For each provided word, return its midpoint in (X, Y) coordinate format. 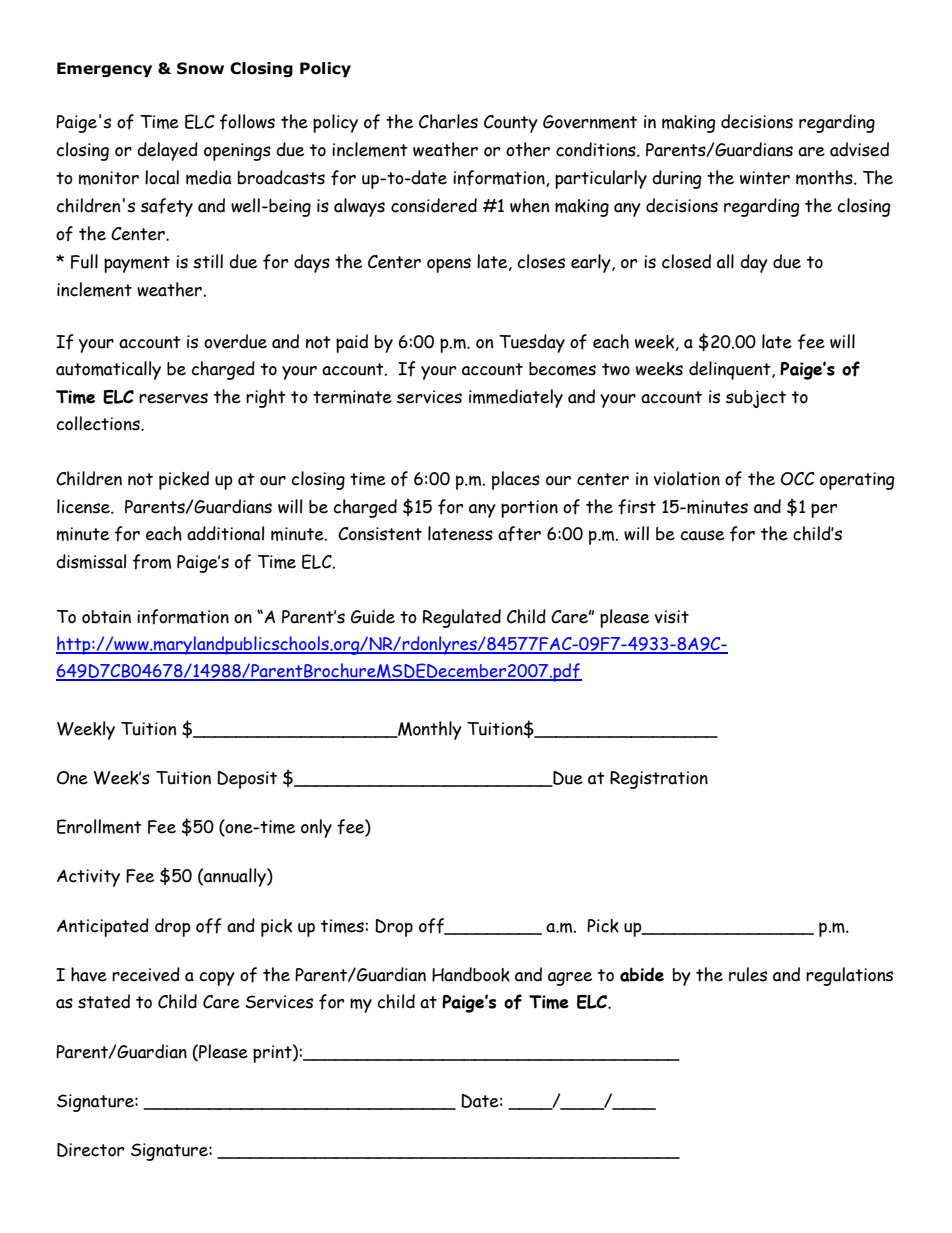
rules (748, 974)
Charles (448, 121)
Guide (373, 616)
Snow (200, 68)
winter (765, 178)
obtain (106, 617)
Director (90, 1150)
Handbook (471, 974)
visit (672, 617)
